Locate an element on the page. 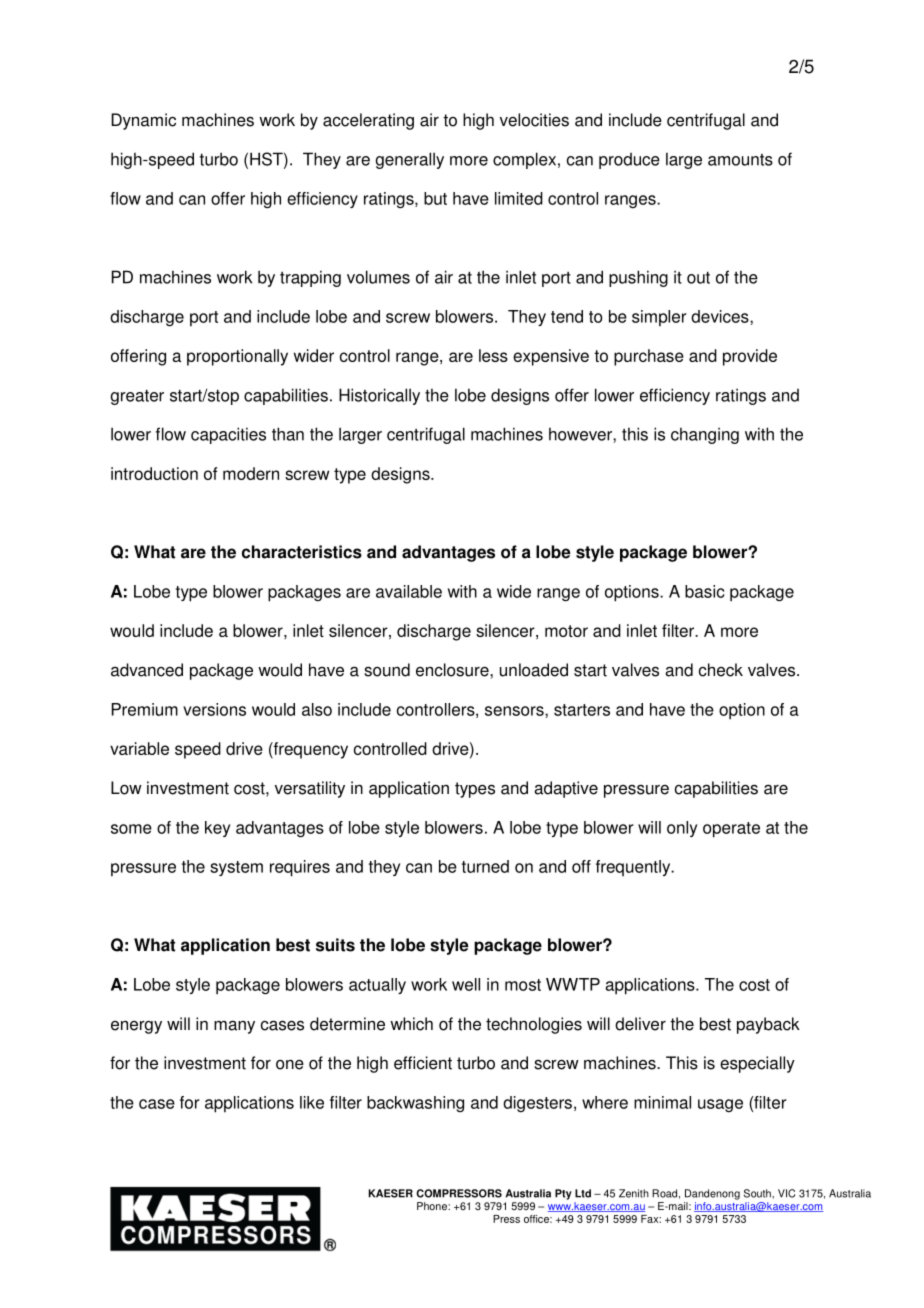  Dynamic is located at coordinates (143, 121).
